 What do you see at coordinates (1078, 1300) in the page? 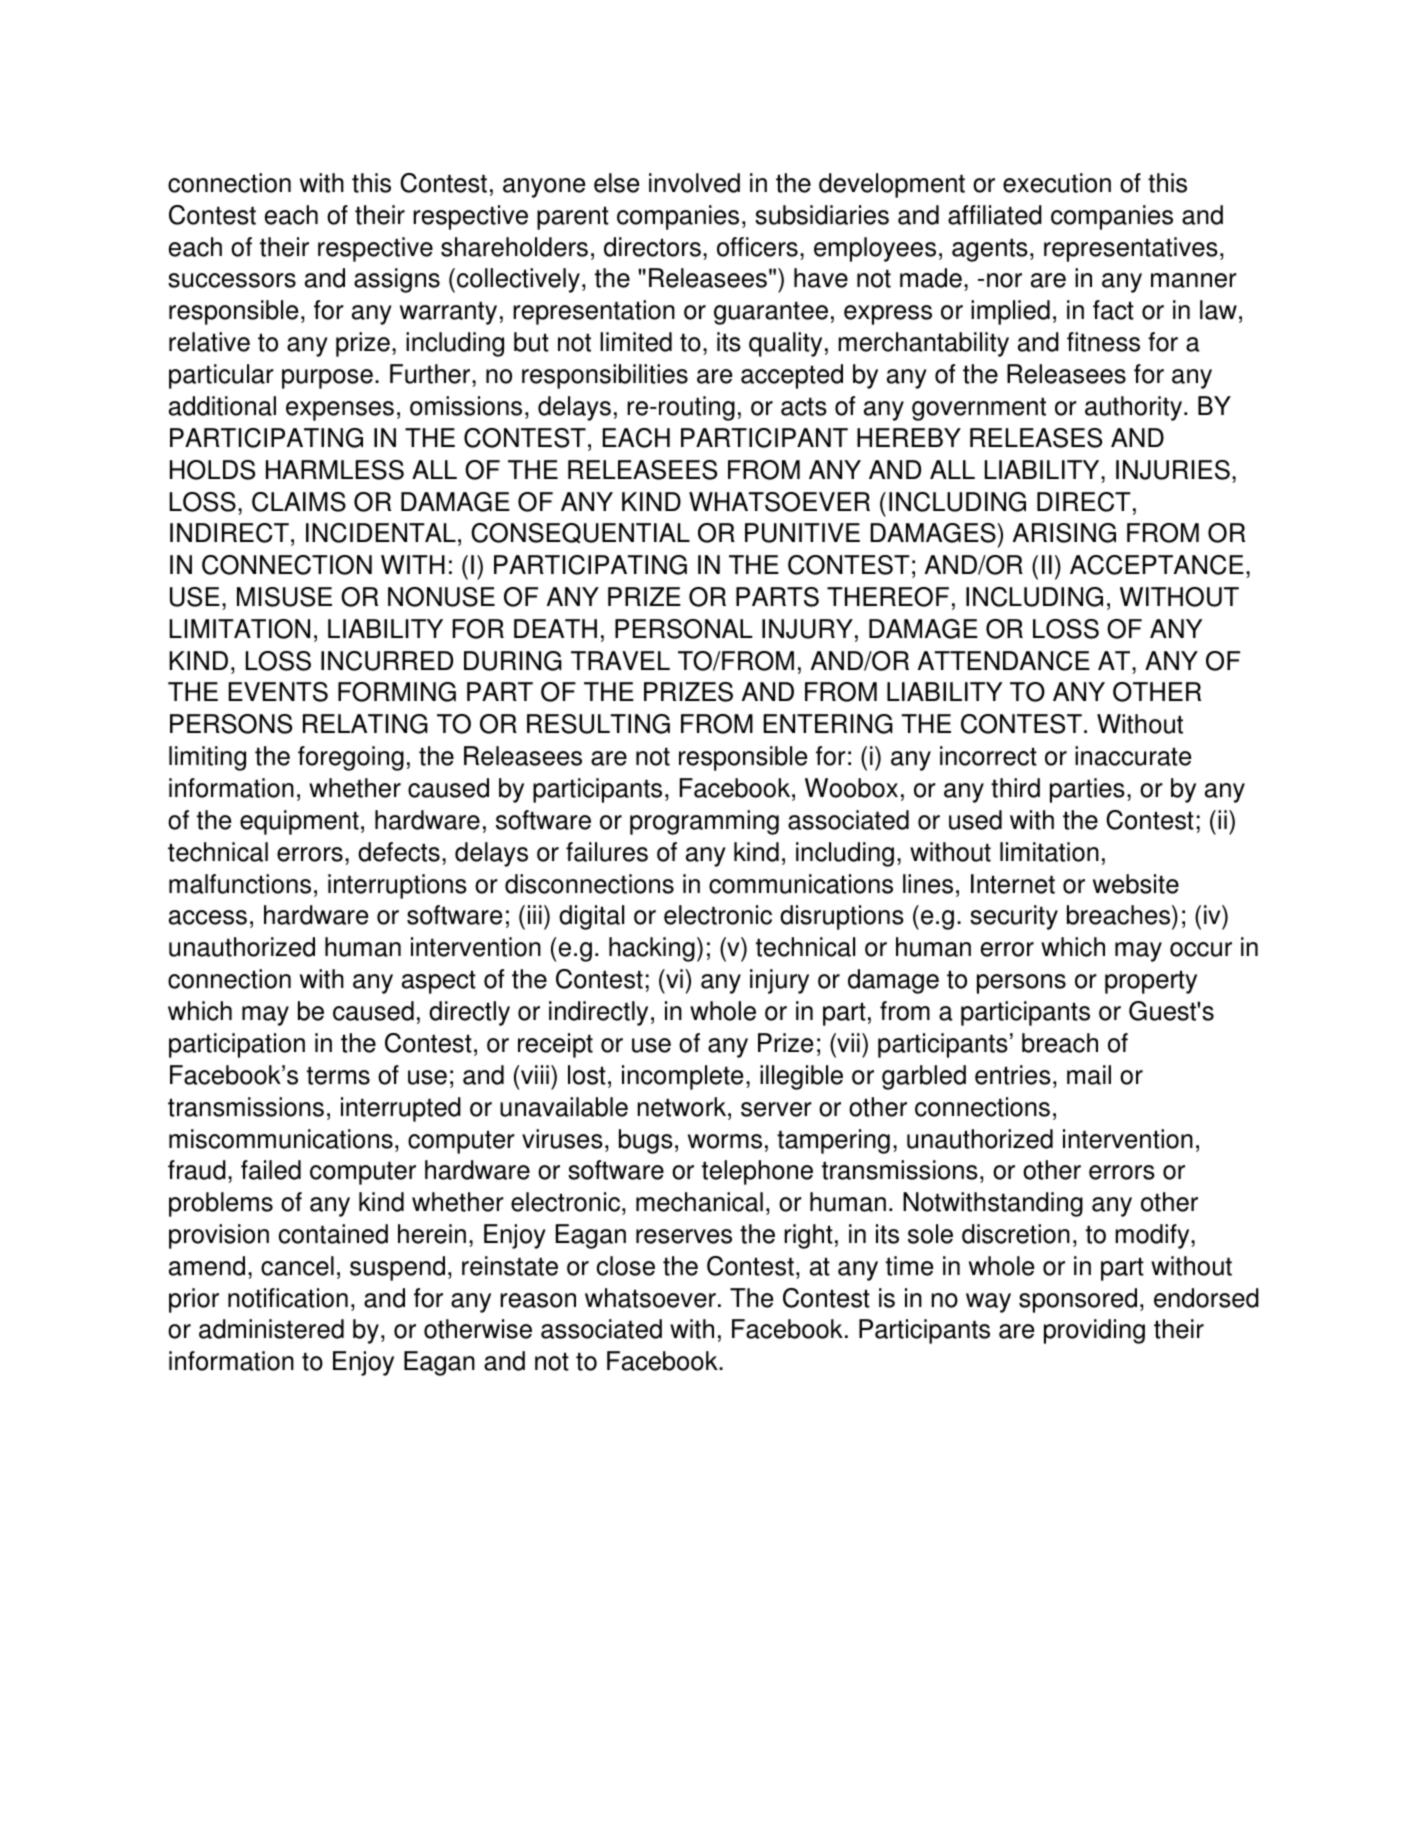
I see `sponsored` at bounding box center [1078, 1300].
